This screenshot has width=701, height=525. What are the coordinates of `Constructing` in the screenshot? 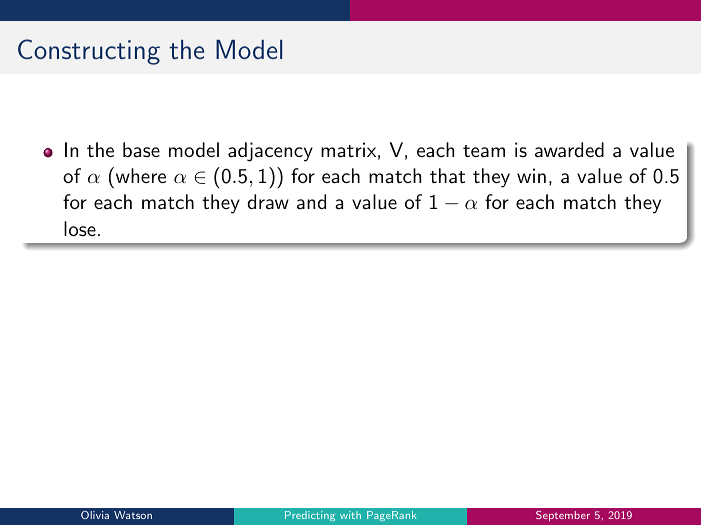 It's located at (89, 52).
